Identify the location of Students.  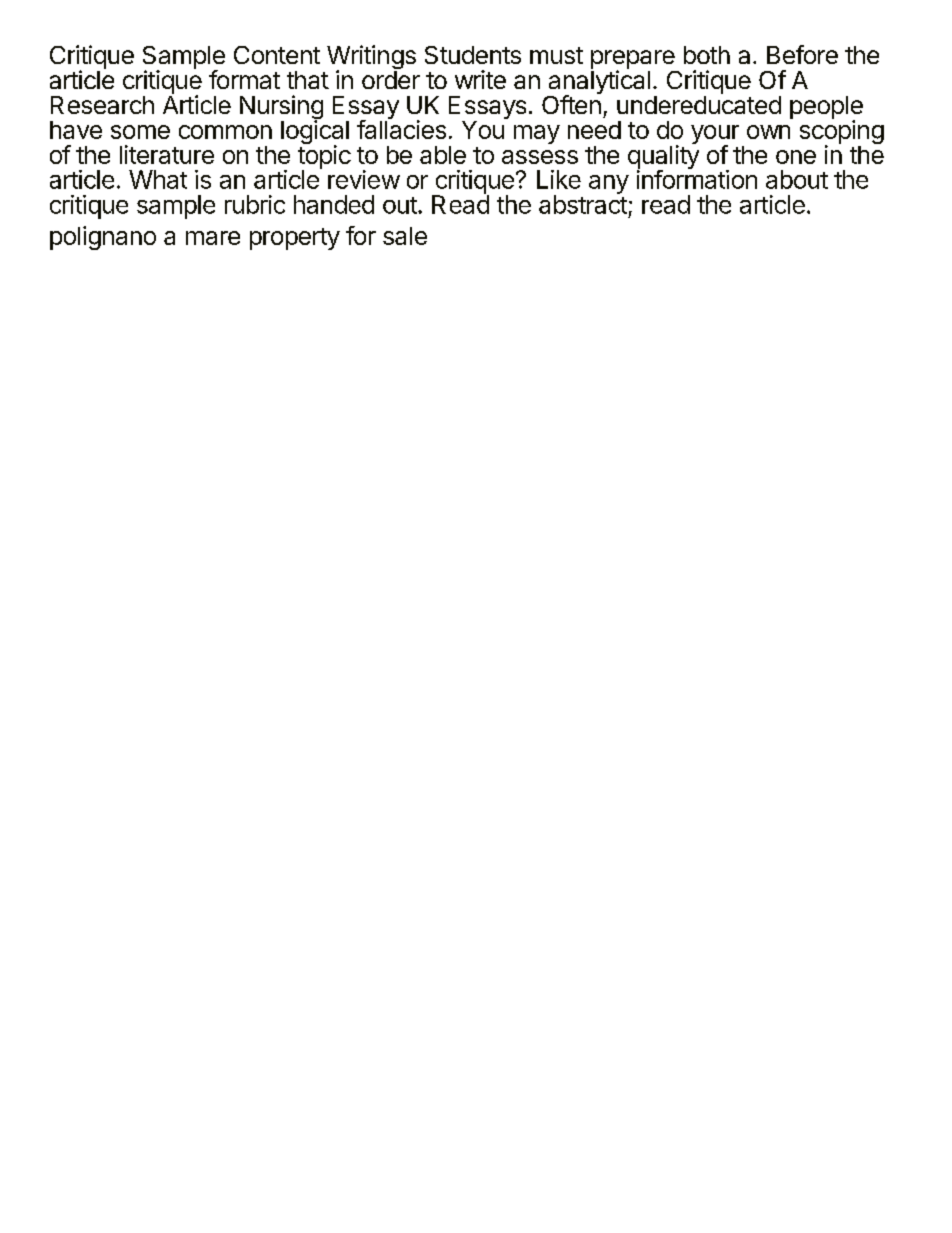
(473, 55).
